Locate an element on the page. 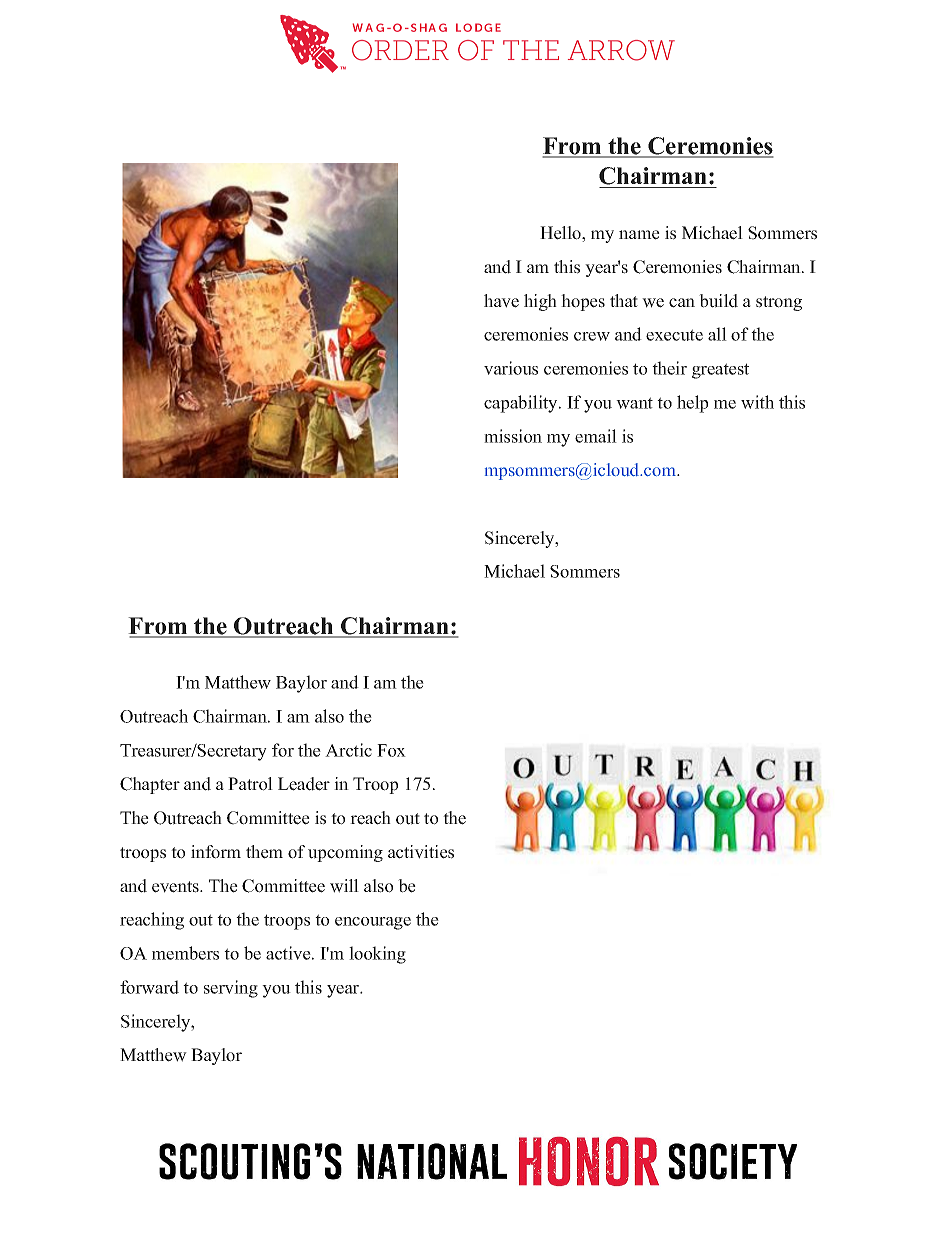 Image resolution: width=952 pixels, height=1233 pixels. looking is located at coordinates (377, 955).
